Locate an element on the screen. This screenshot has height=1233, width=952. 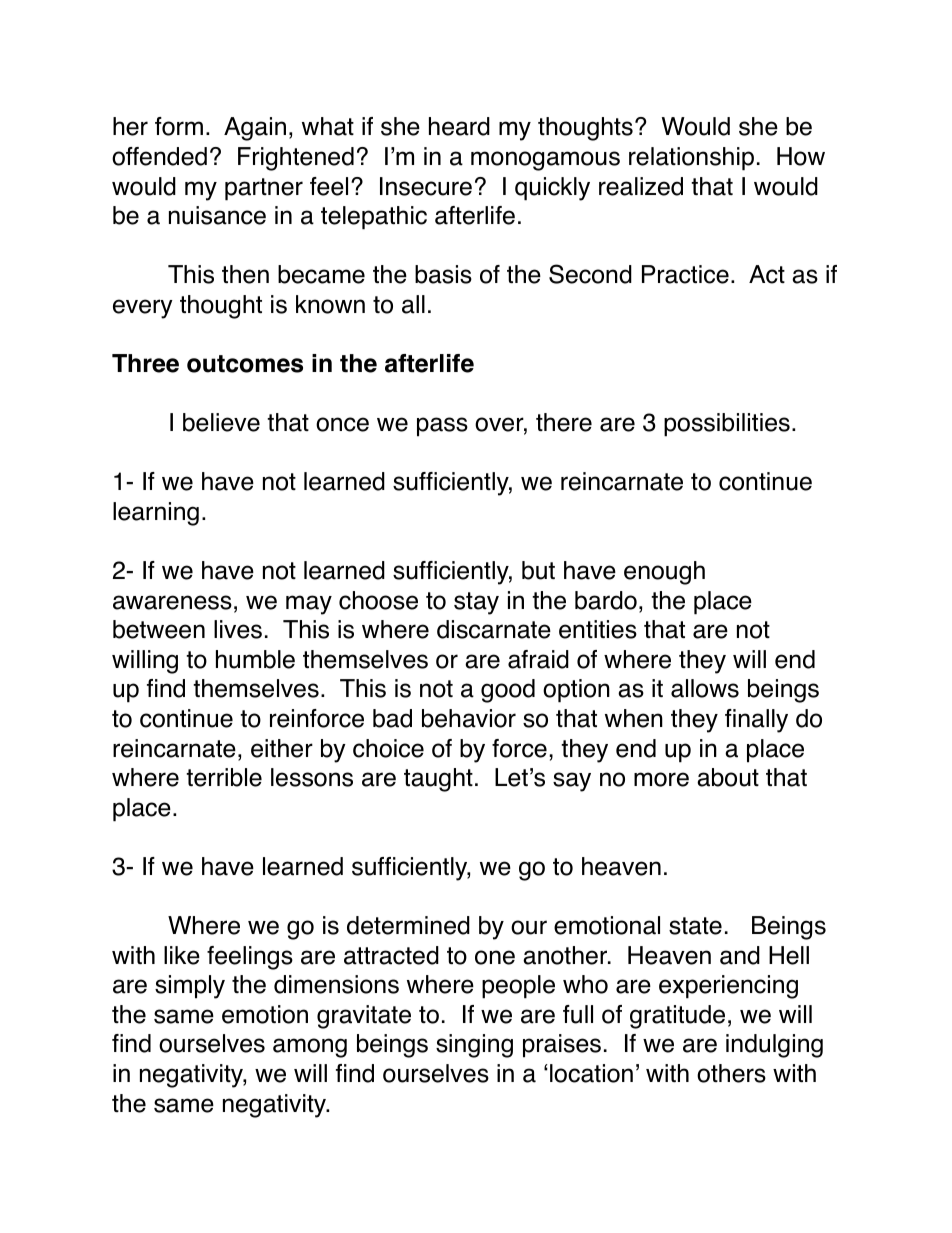
relationship is located at coordinates (691, 159).
